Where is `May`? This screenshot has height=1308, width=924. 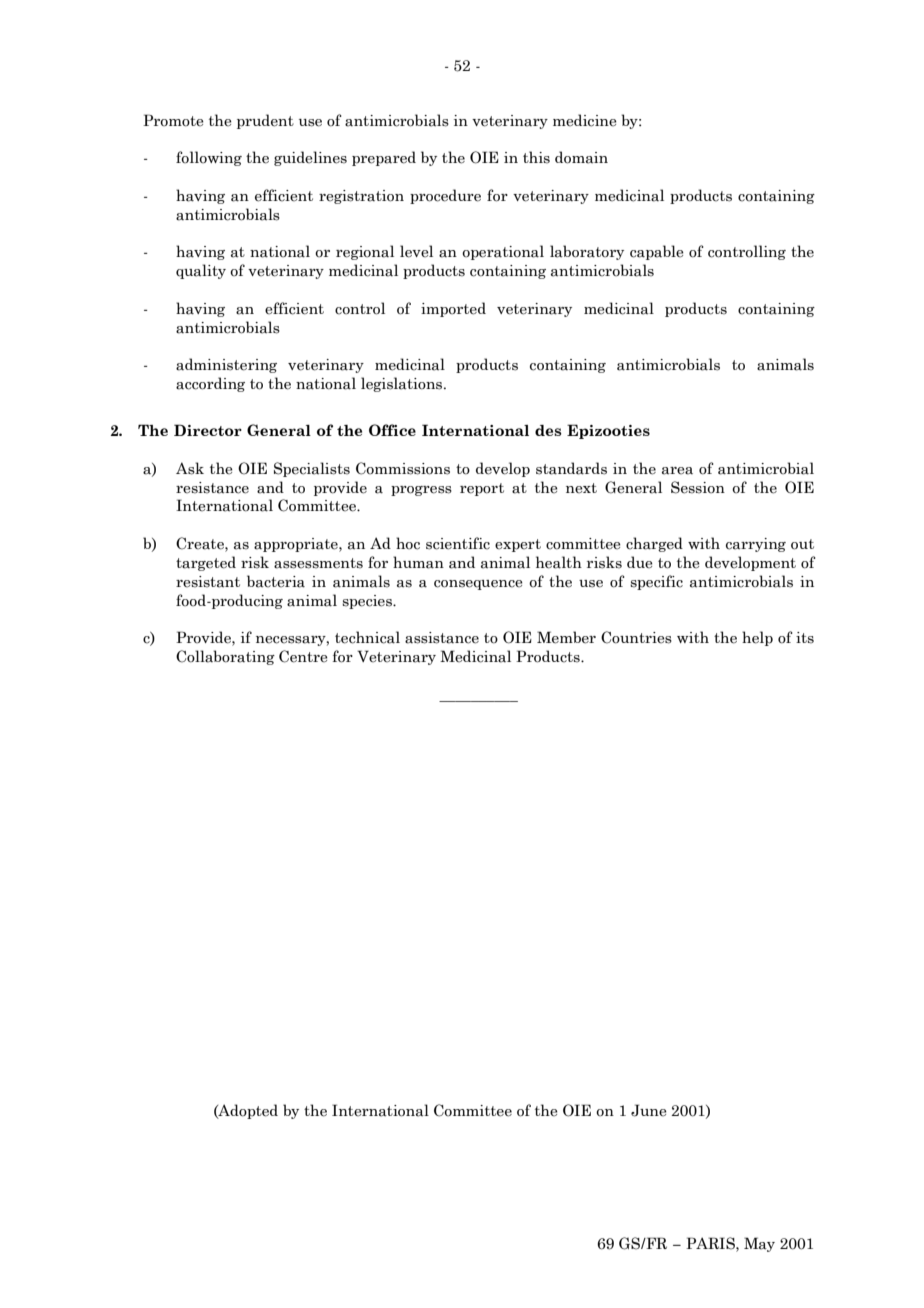
May is located at coordinates (759, 1244).
